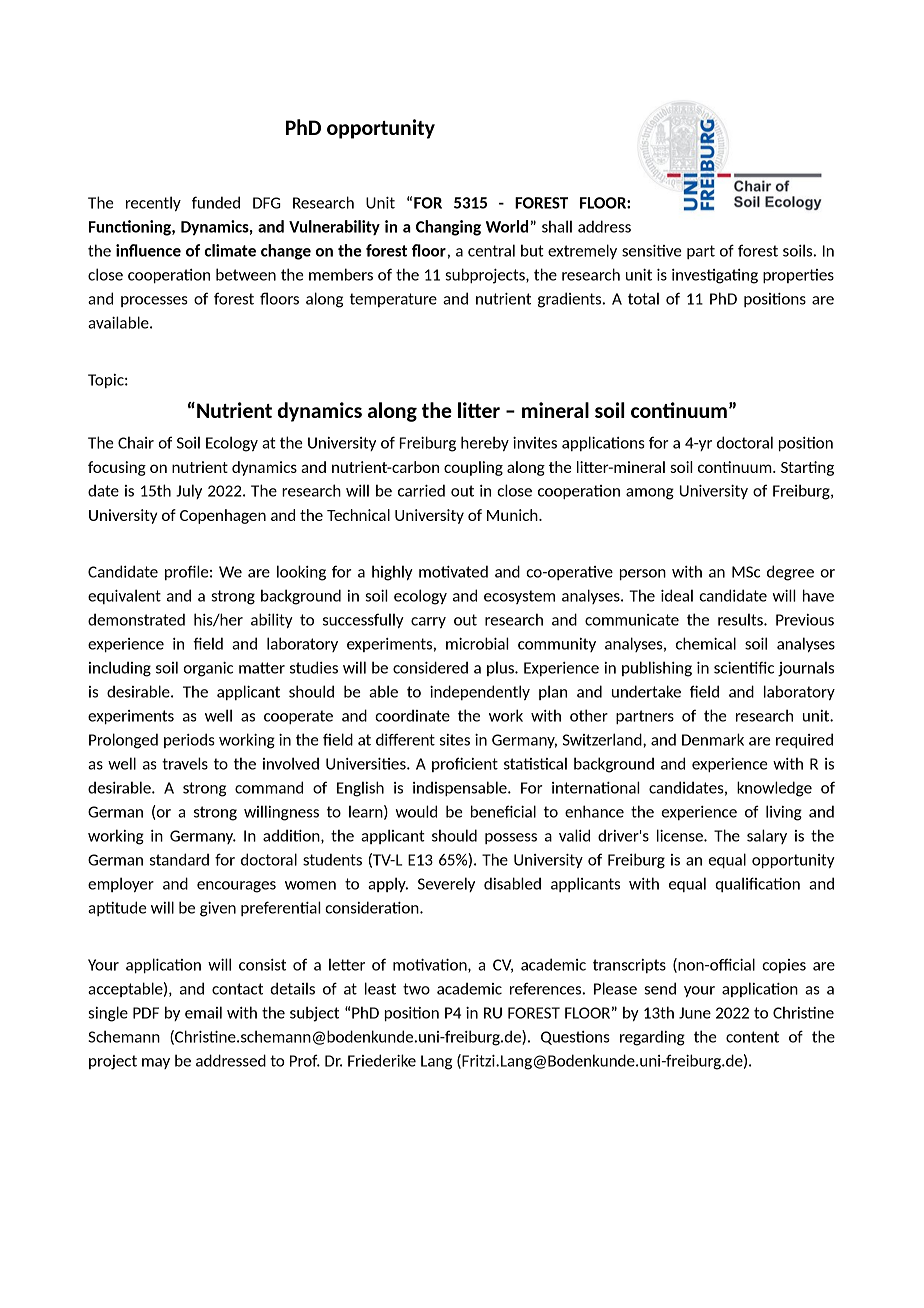 This document has height=1308, width=924. Describe the element at coordinates (757, 884) in the document. I see `qualification` at that location.
